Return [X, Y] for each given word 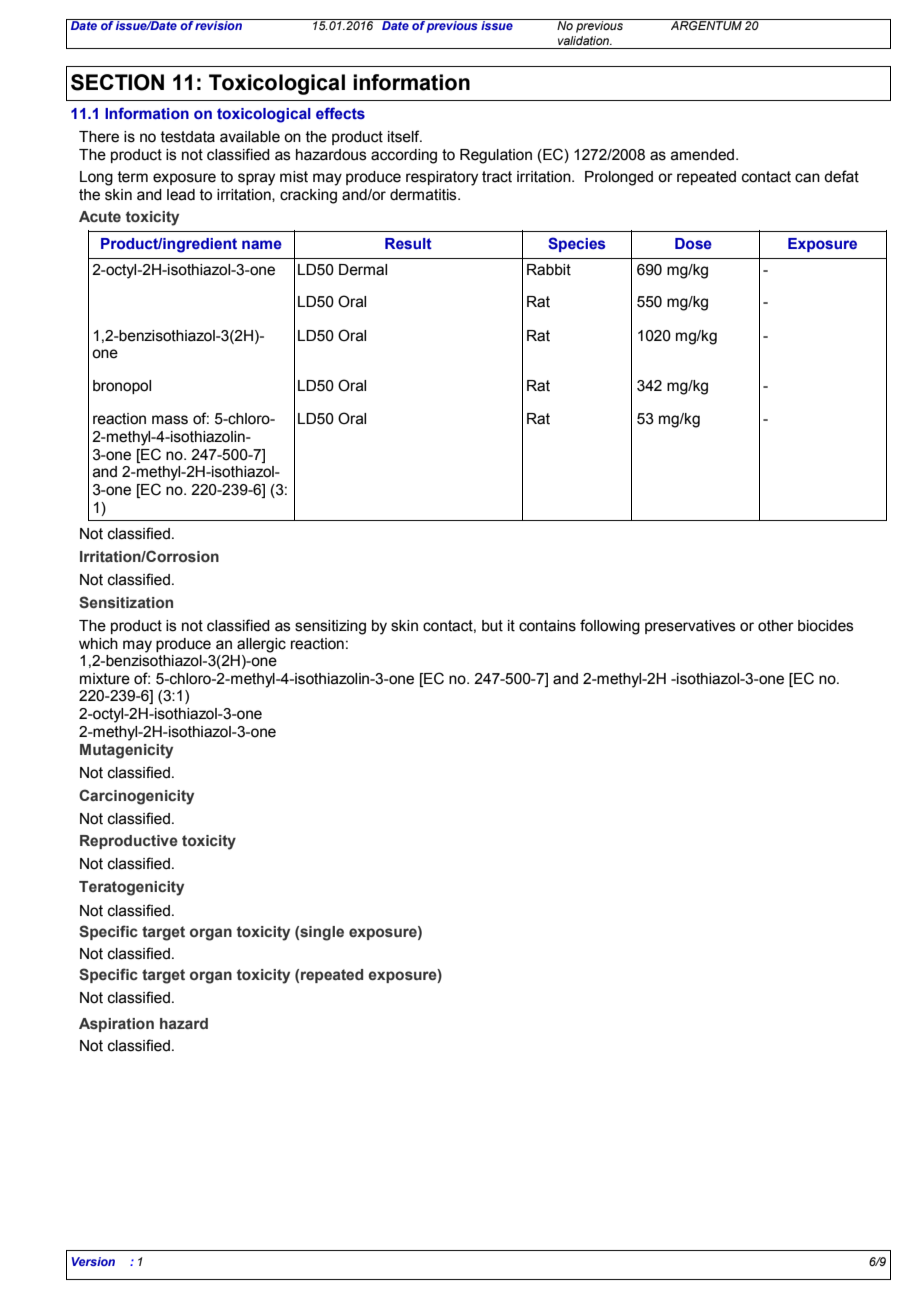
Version [93, 1261]
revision [219, 24]
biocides [826, 626]
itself [405, 136]
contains [547, 626]
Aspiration [116, 1025]
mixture [105, 679]
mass [170, 420]
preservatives [690, 627]
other [776, 626]
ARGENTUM [706, 24]
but [492, 626]
